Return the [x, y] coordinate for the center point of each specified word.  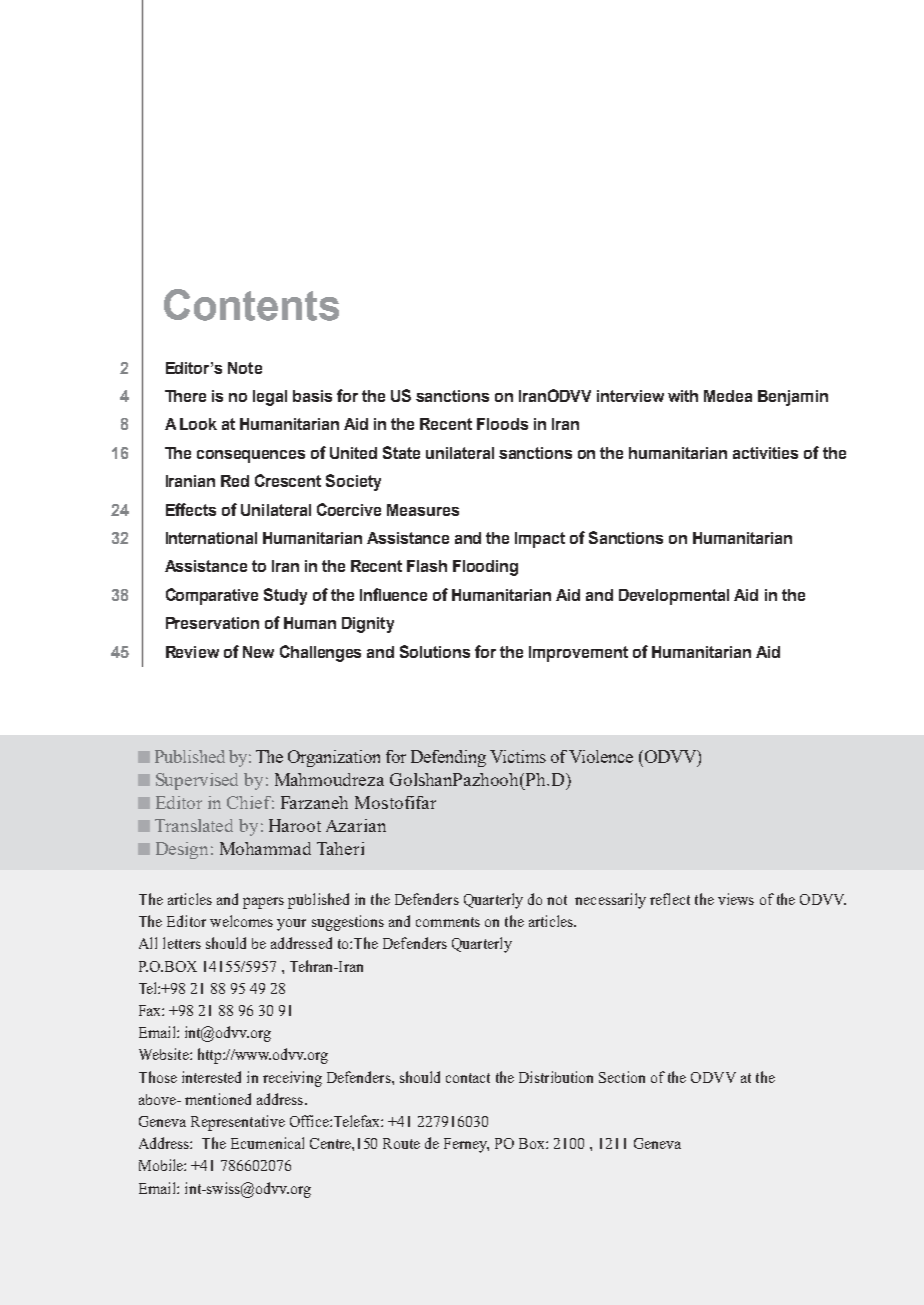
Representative [238, 1123]
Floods [502, 424]
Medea [728, 396]
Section [622, 1077]
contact [468, 1078]
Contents [251, 305]
